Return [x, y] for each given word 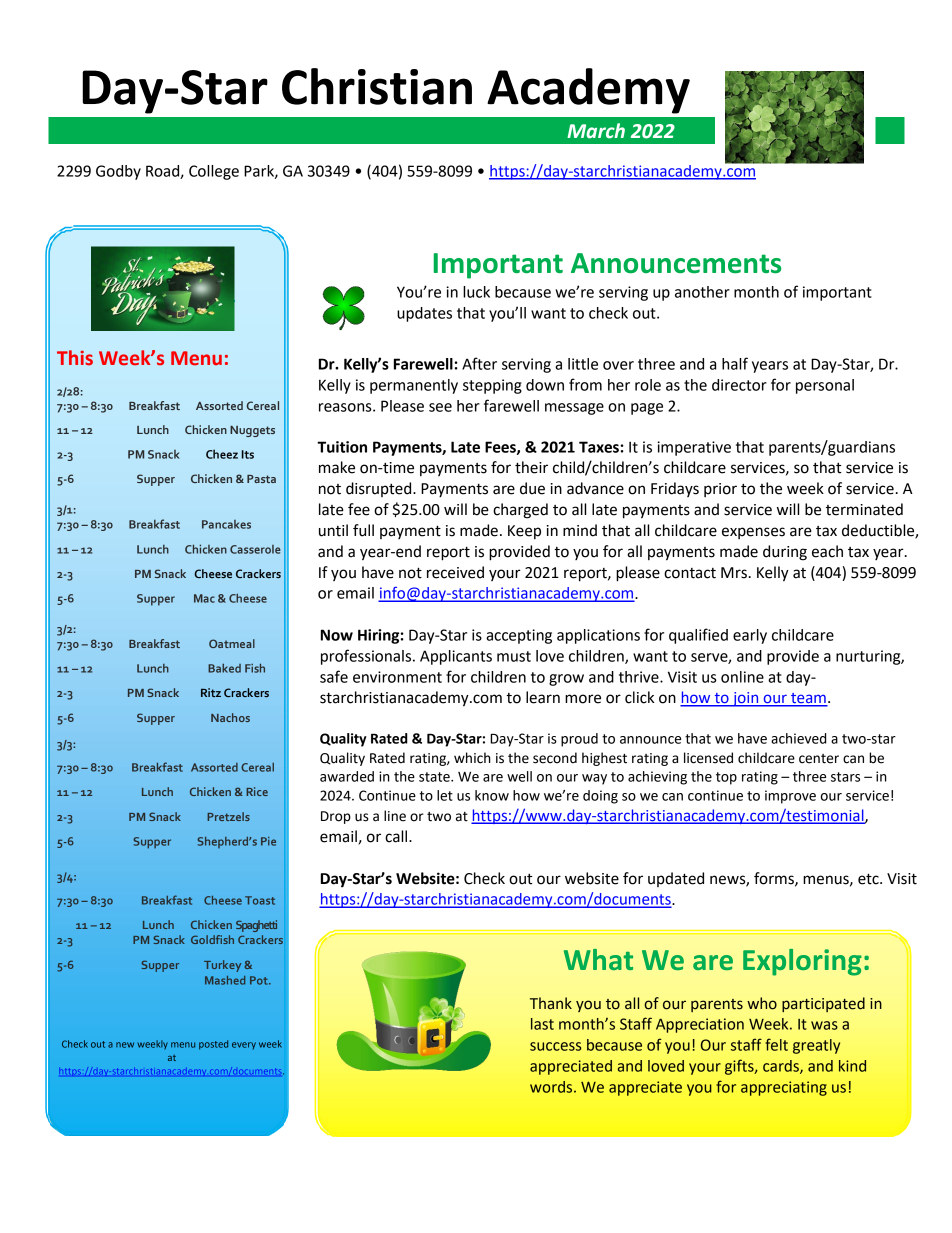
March [596, 131]
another [702, 292]
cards [782, 1067]
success [555, 1046]
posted [213, 1045]
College [214, 172]
